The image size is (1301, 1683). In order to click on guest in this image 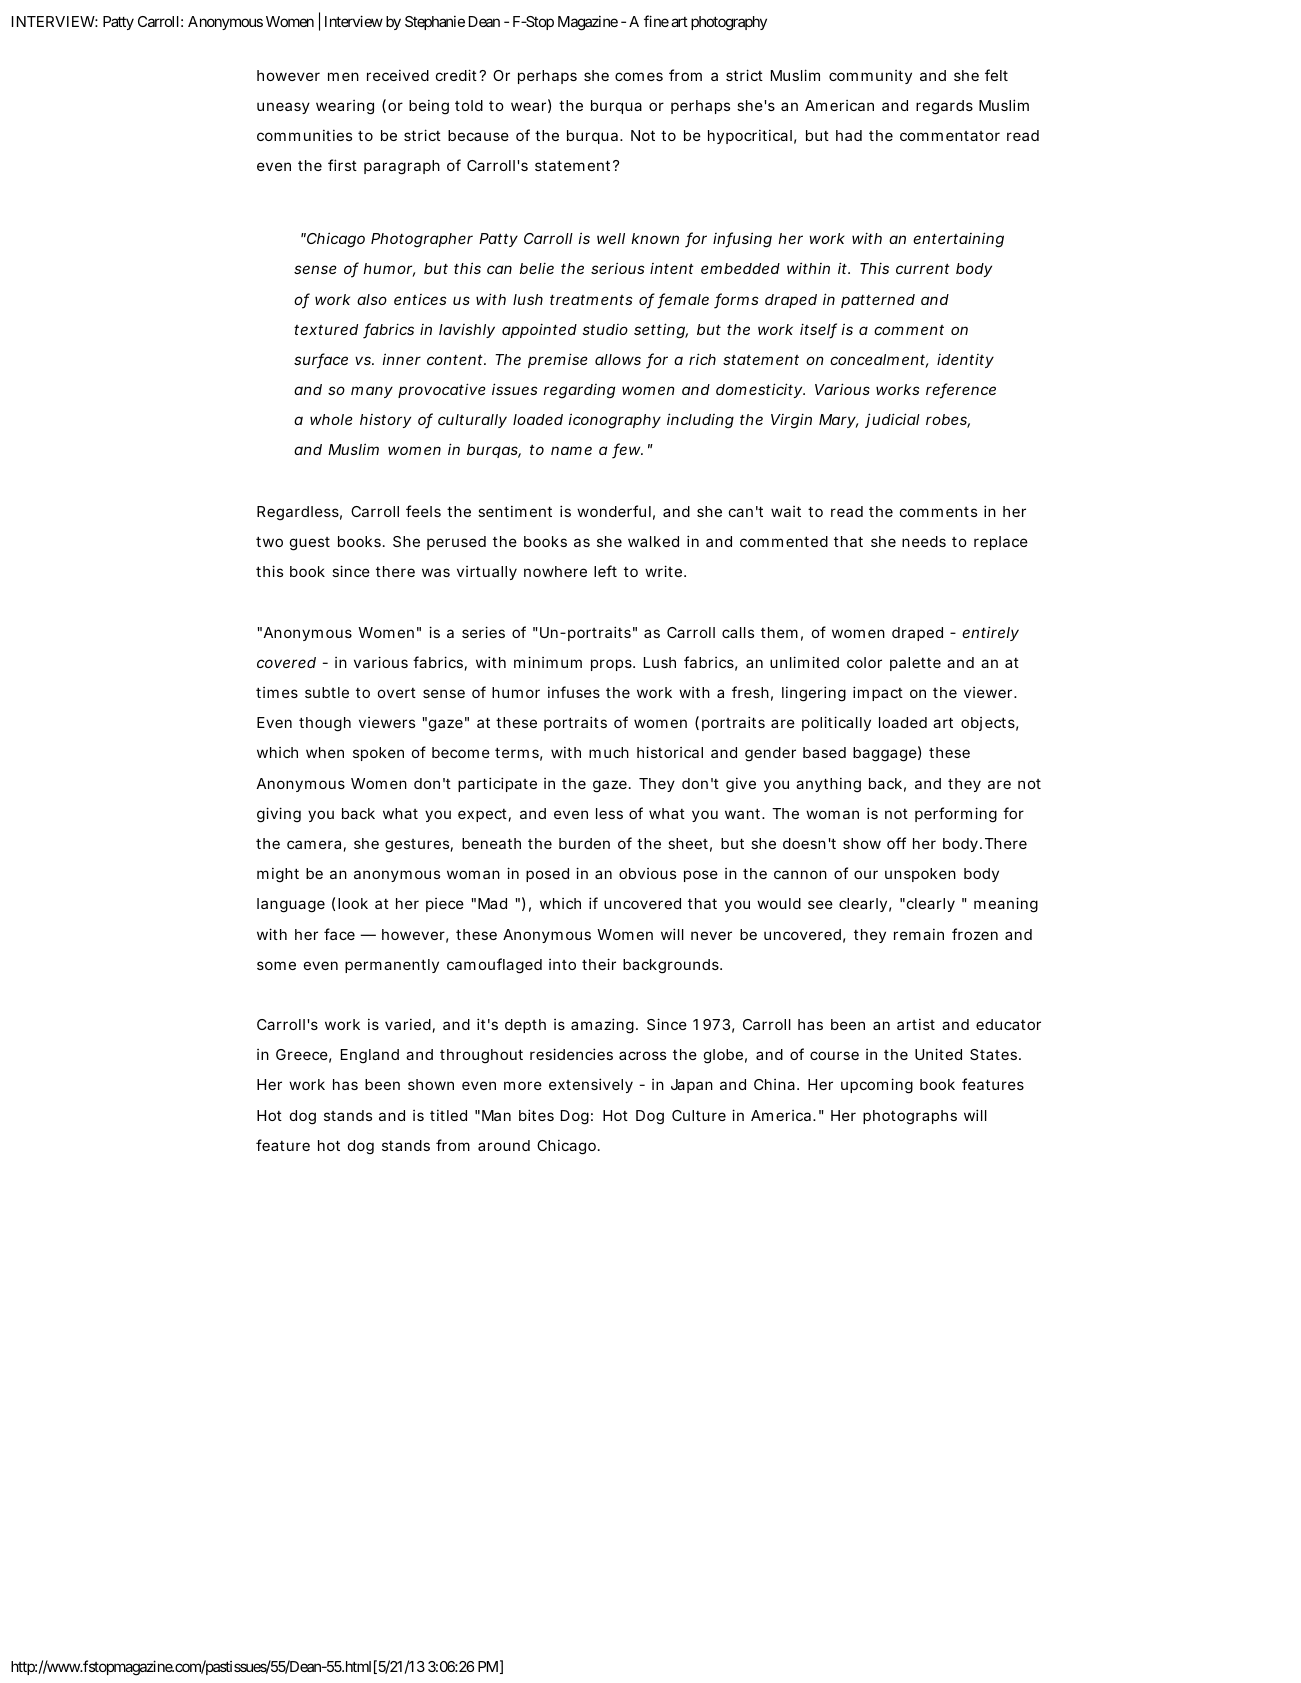, I will do `click(310, 544)`.
